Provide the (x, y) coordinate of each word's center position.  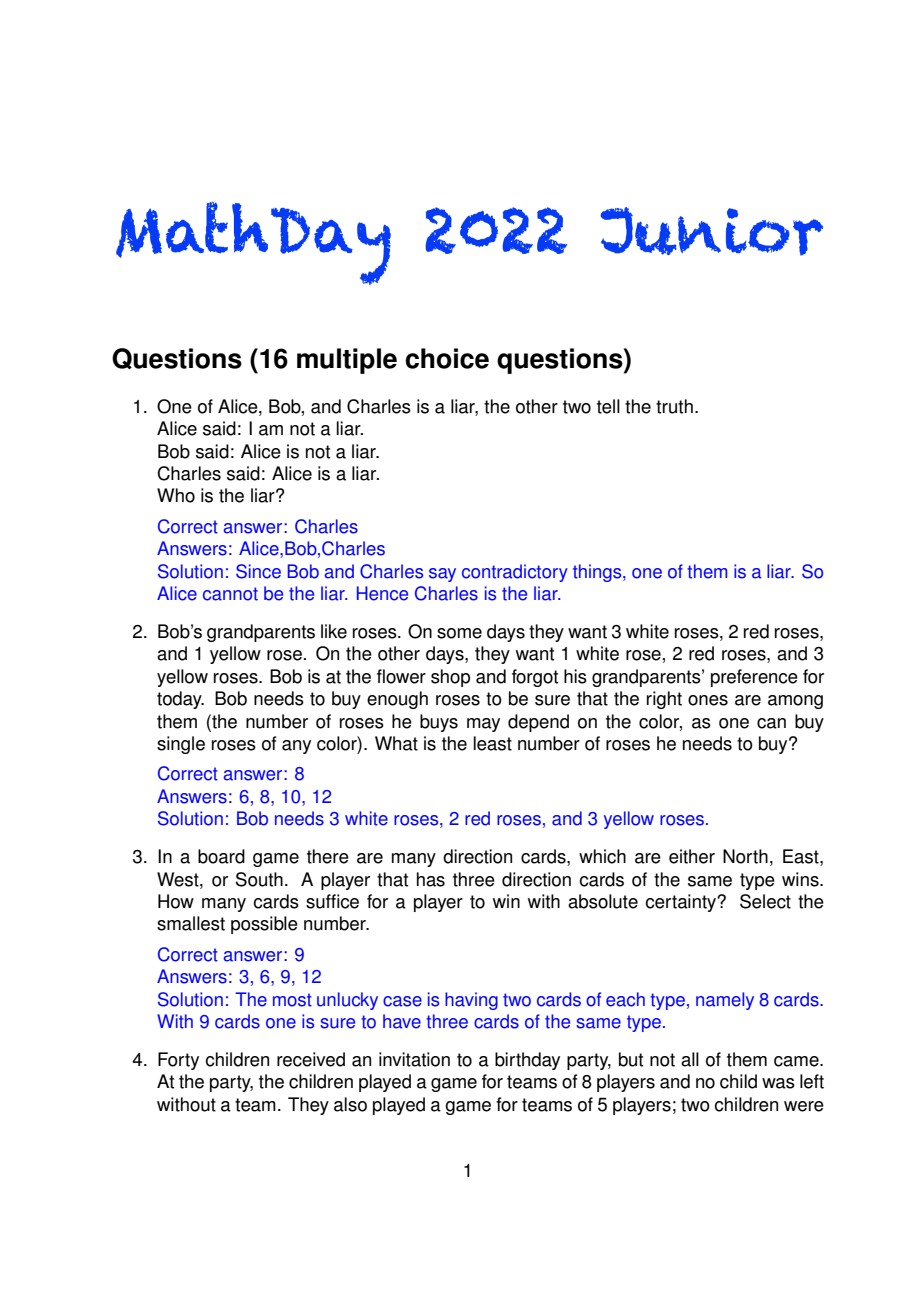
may (483, 725)
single (181, 745)
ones (708, 700)
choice (447, 358)
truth (674, 406)
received (311, 1059)
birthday (527, 1061)
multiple (347, 361)
